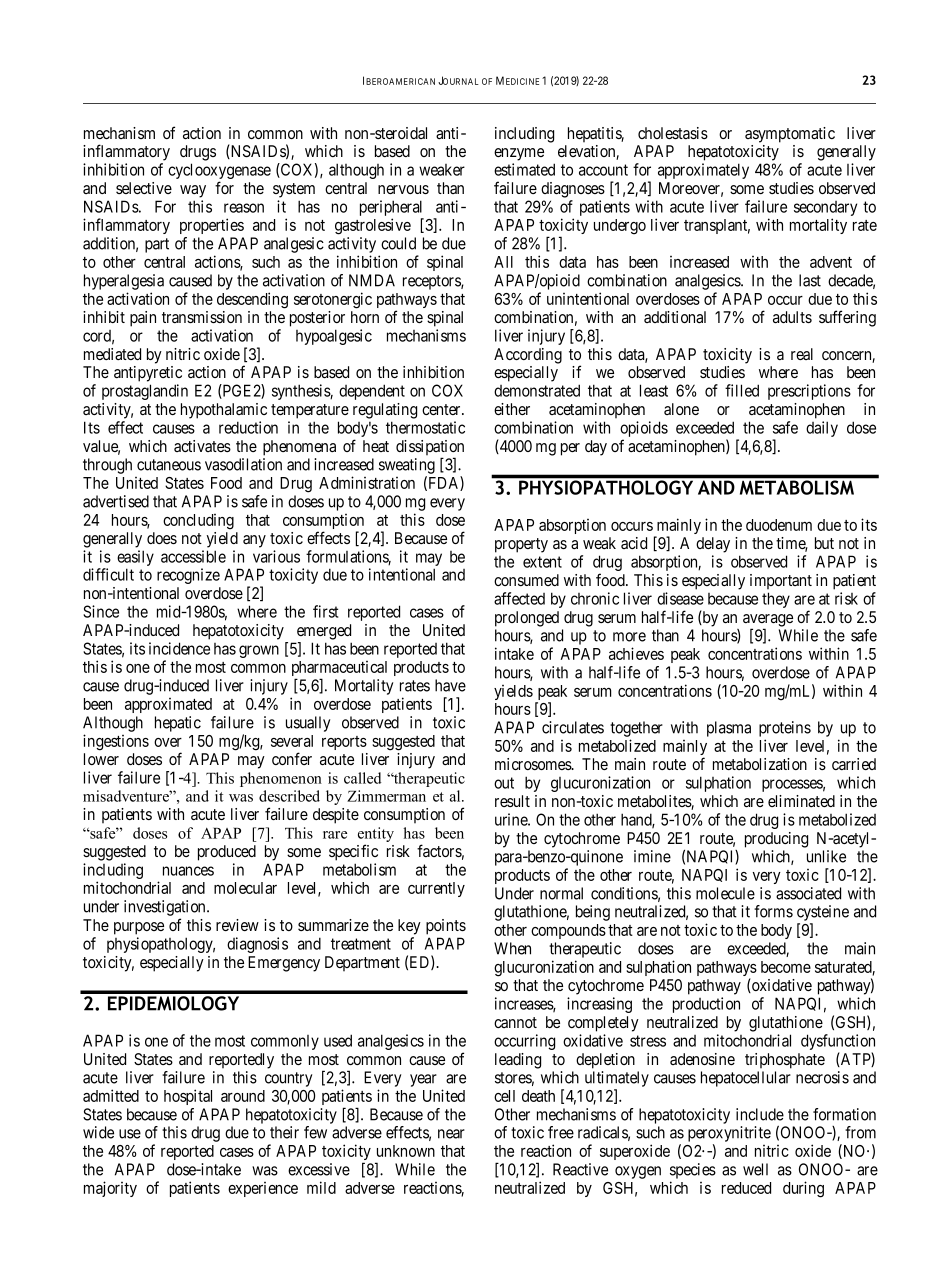 The image size is (952, 1271). Describe the element at coordinates (263, 1189) in the screenshot. I see `experience` at that location.
